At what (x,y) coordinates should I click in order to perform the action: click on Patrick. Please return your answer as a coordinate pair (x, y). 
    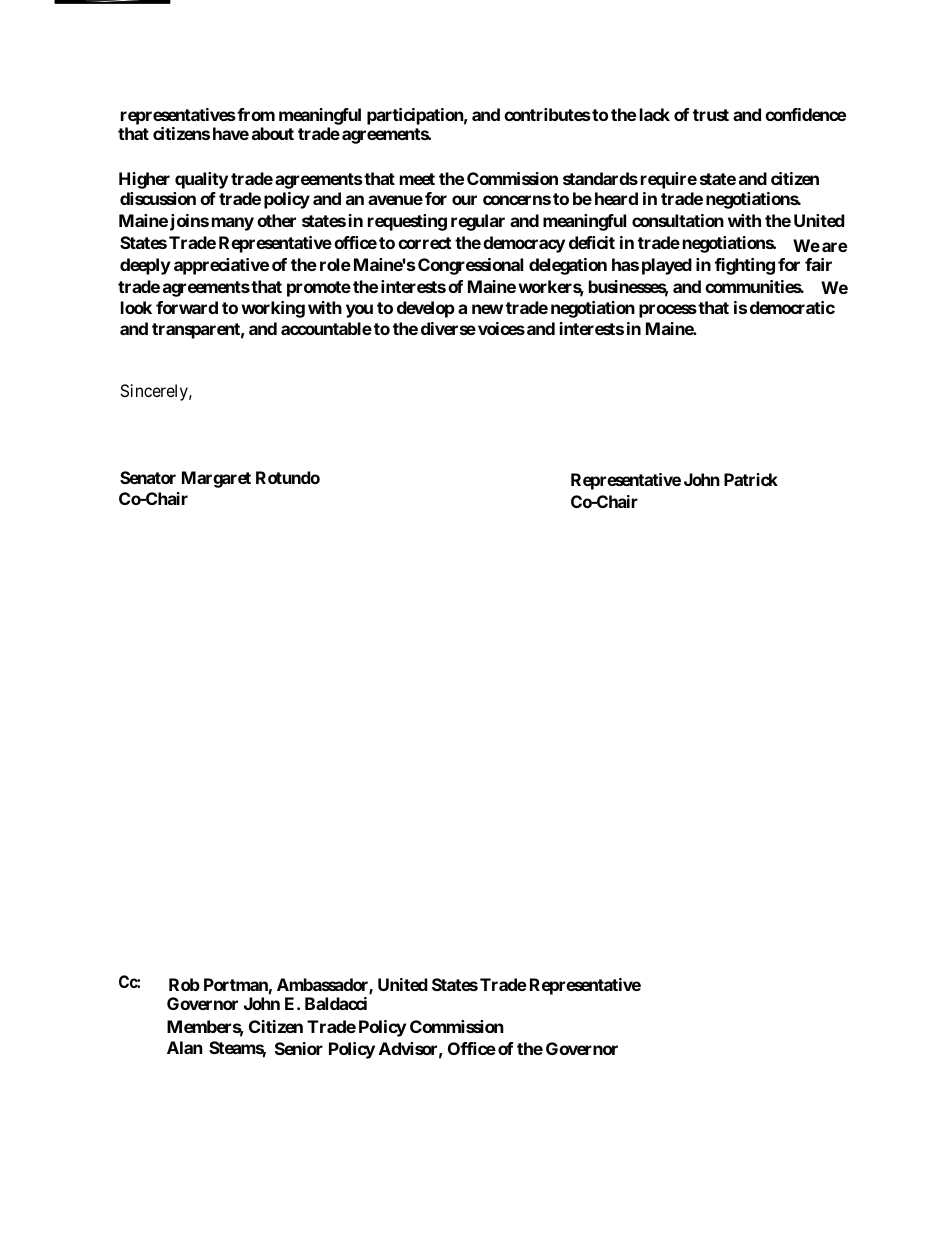
    Looking at the image, I should click on (751, 479).
